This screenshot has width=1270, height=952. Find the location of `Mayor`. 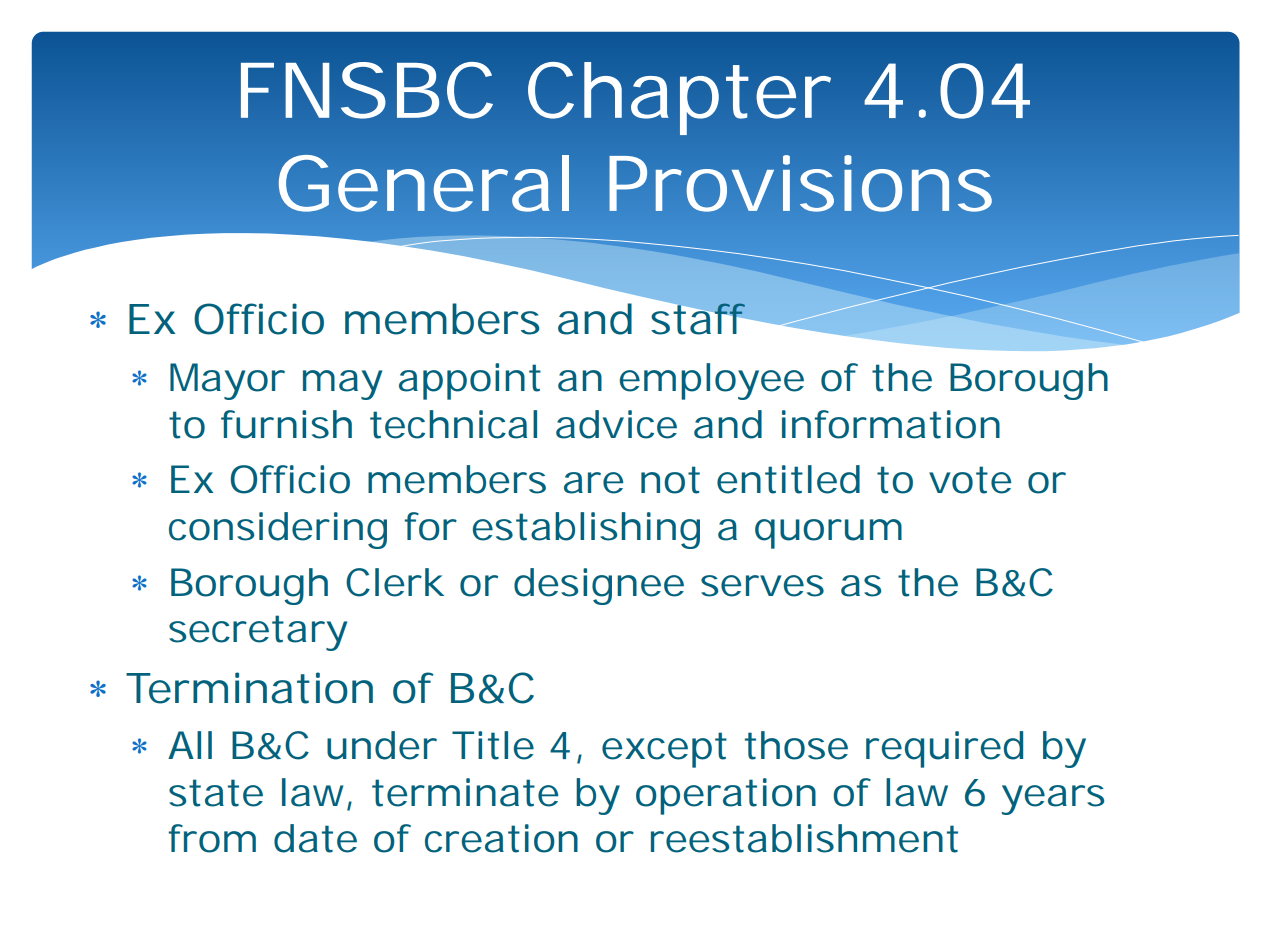

Mayor is located at coordinates (227, 381).
